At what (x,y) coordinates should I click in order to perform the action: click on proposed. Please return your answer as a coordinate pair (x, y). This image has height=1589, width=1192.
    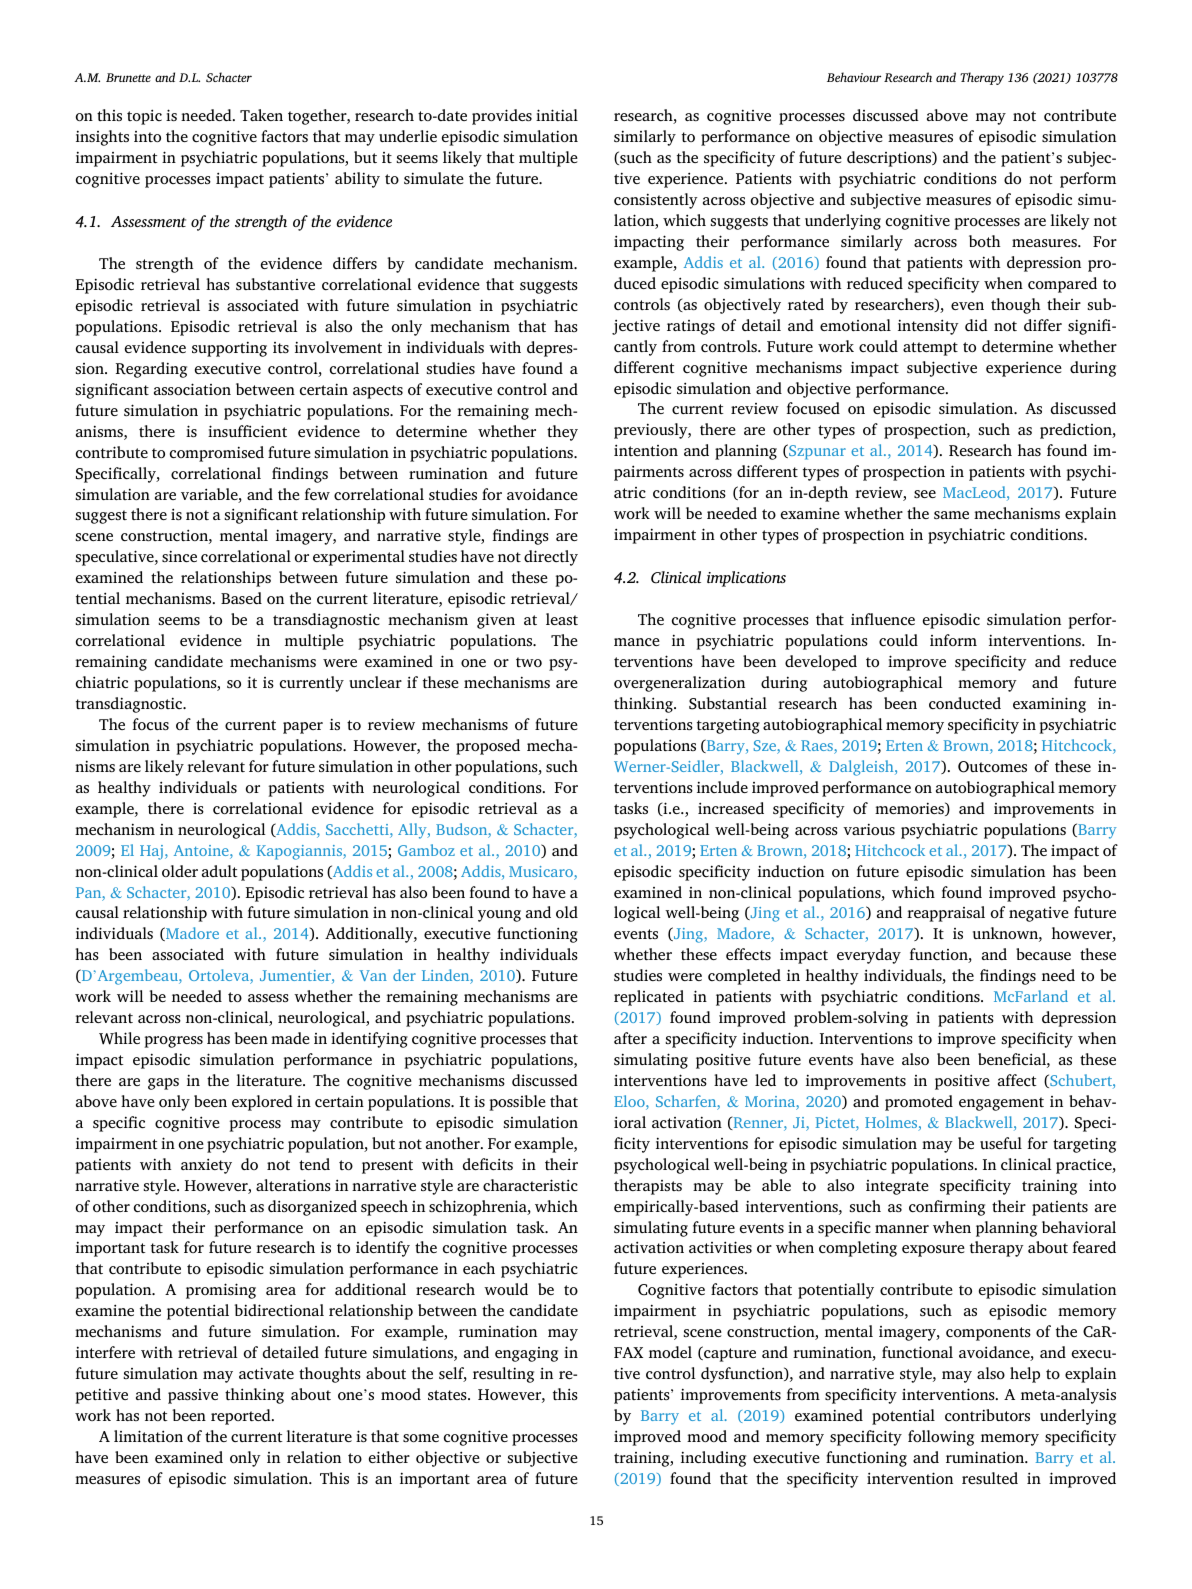
    Looking at the image, I should click on (488, 747).
